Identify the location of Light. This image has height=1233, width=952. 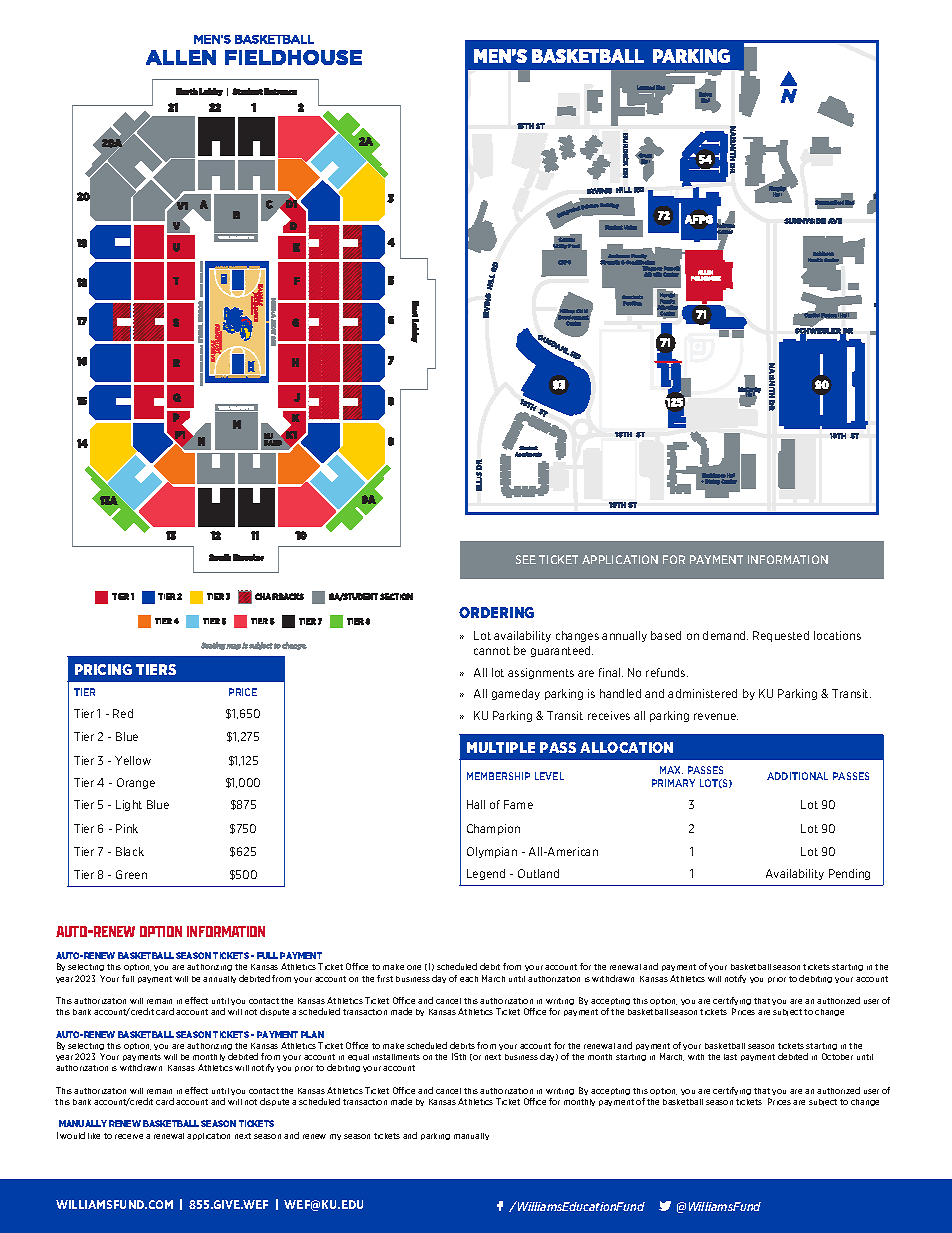
(129, 805).
